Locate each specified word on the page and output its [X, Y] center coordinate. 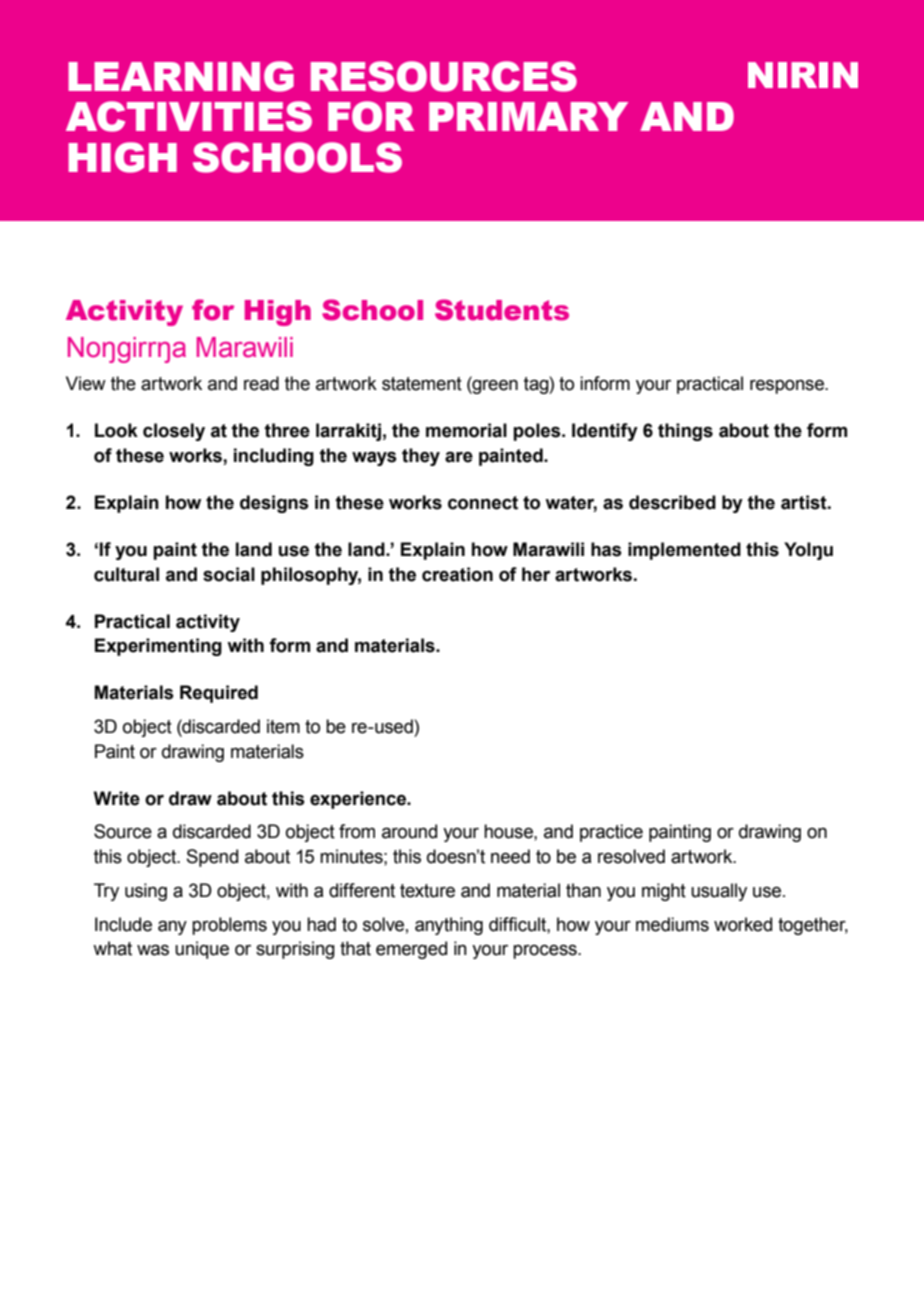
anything [449, 926]
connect [483, 503]
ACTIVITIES [189, 116]
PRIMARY [528, 116]
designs [274, 504]
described [672, 502]
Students [502, 310]
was [153, 950]
